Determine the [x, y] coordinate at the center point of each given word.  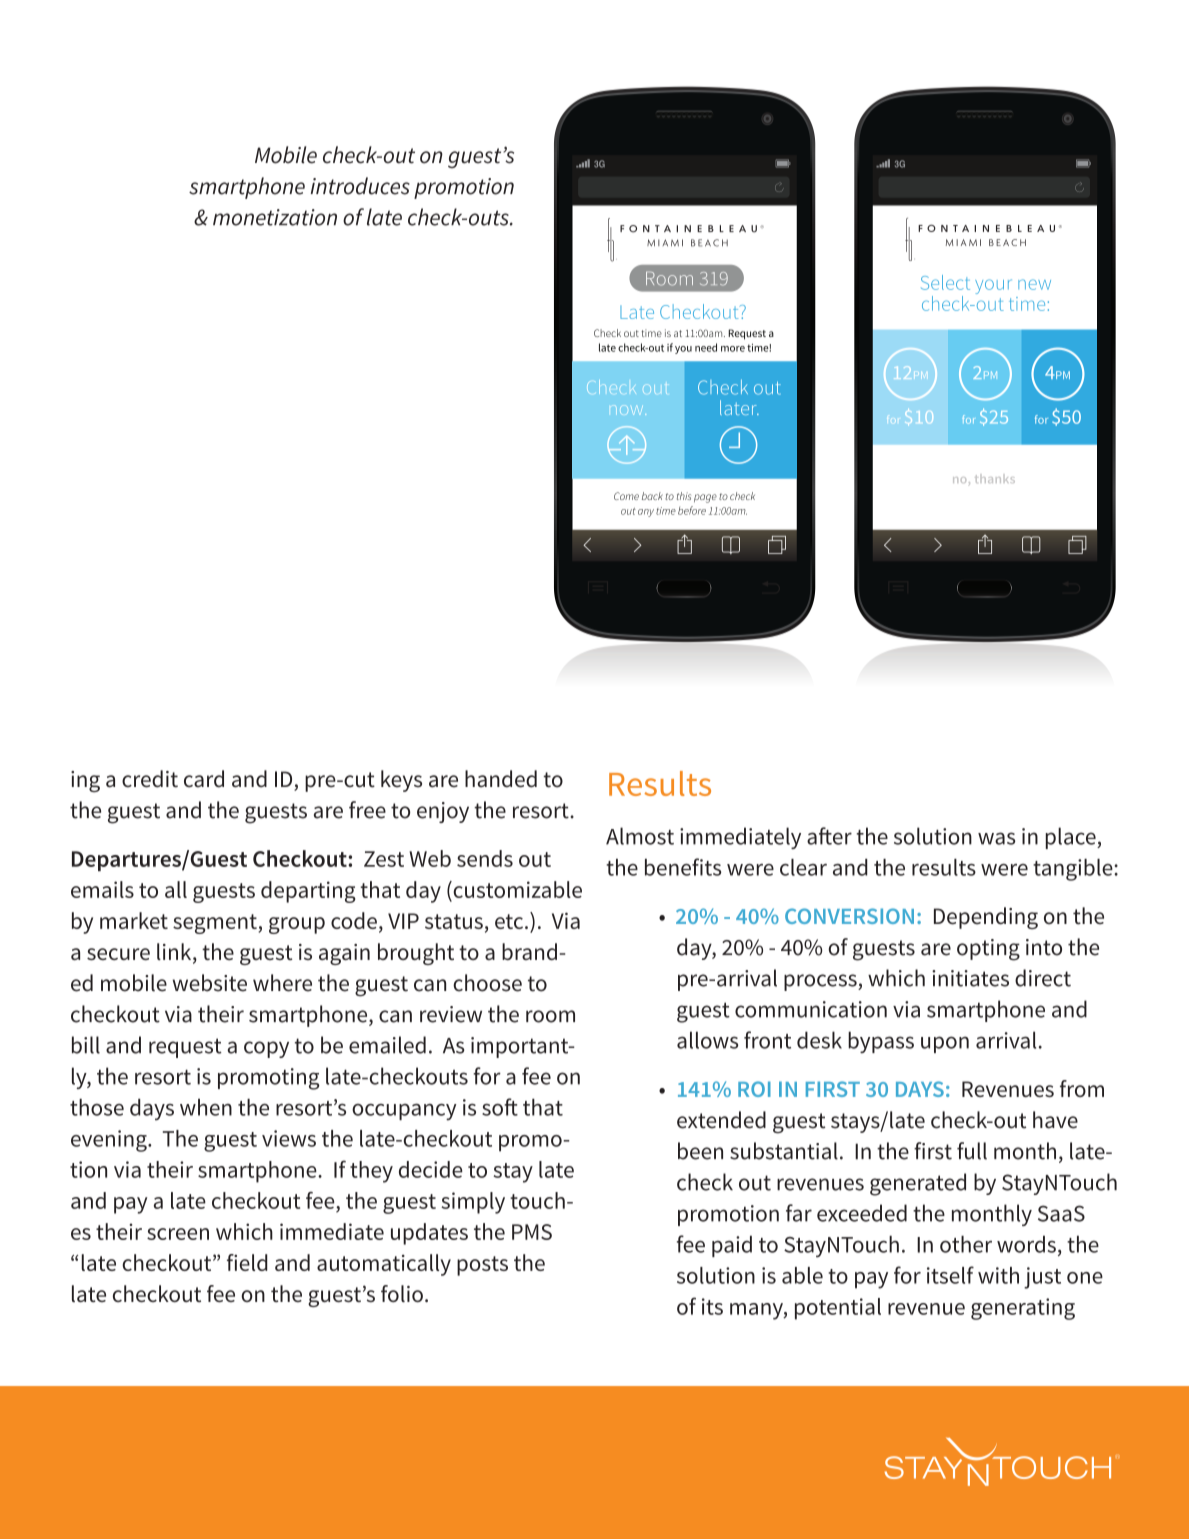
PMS [532, 1232]
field [247, 1262]
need [706, 347]
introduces [360, 186]
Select [945, 282]
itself [950, 1275]
